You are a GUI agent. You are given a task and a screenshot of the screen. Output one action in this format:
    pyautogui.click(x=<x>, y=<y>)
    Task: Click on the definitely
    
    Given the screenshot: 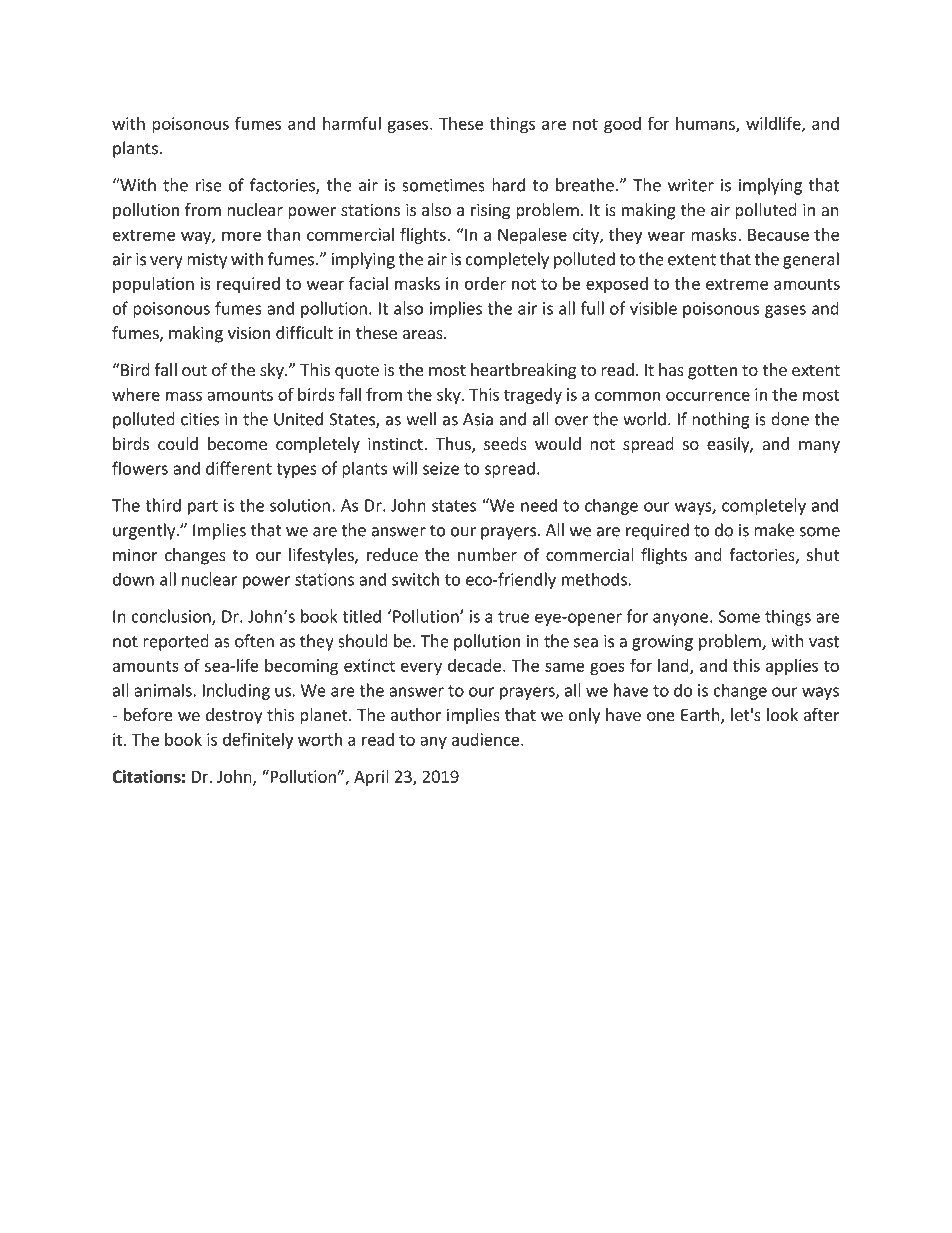 What is the action you would take?
    pyautogui.click(x=258, y=740)
